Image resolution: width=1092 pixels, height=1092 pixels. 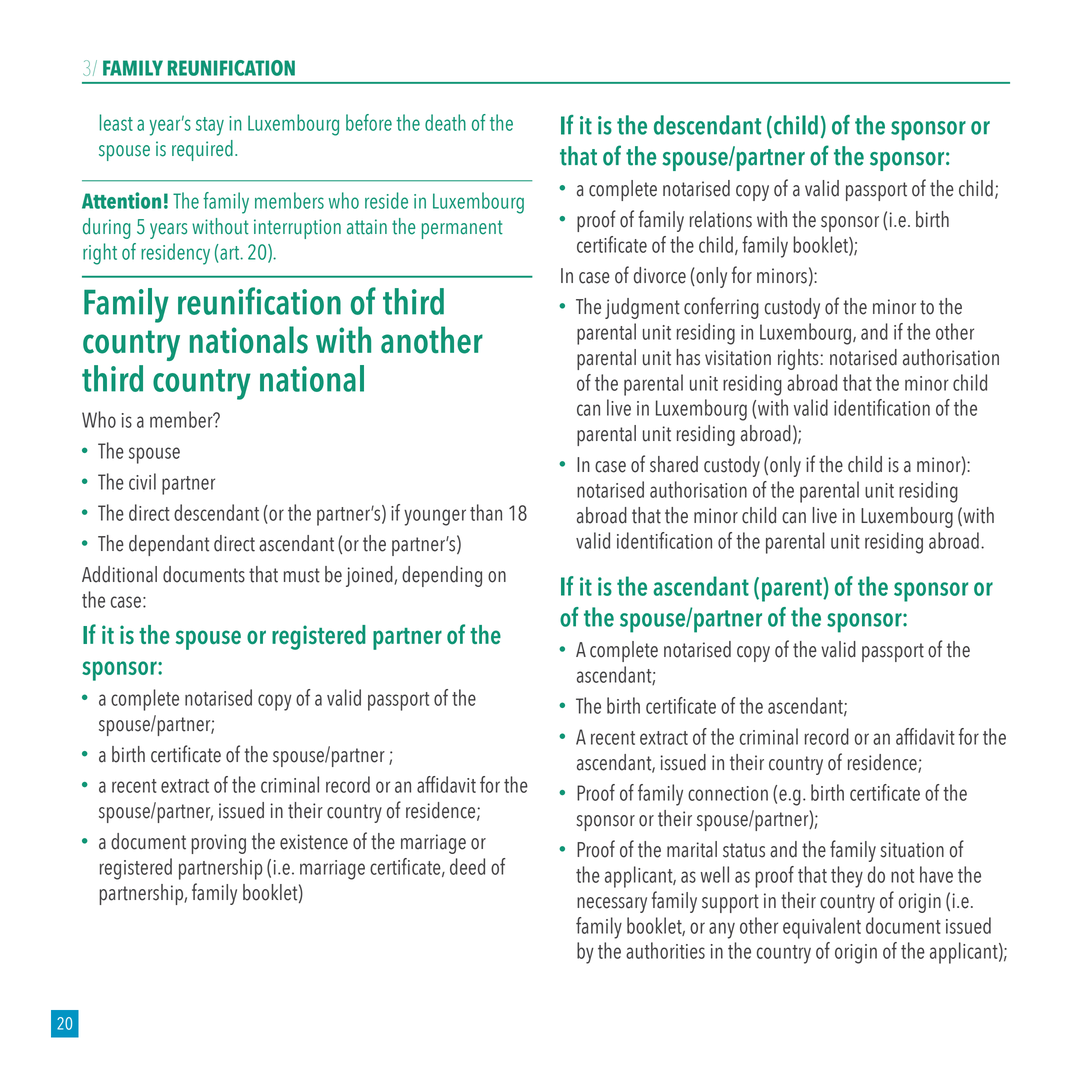 What do you see at coordinates (912, 850) in the image?
I see `situation` at bounding box center [912, 850].
